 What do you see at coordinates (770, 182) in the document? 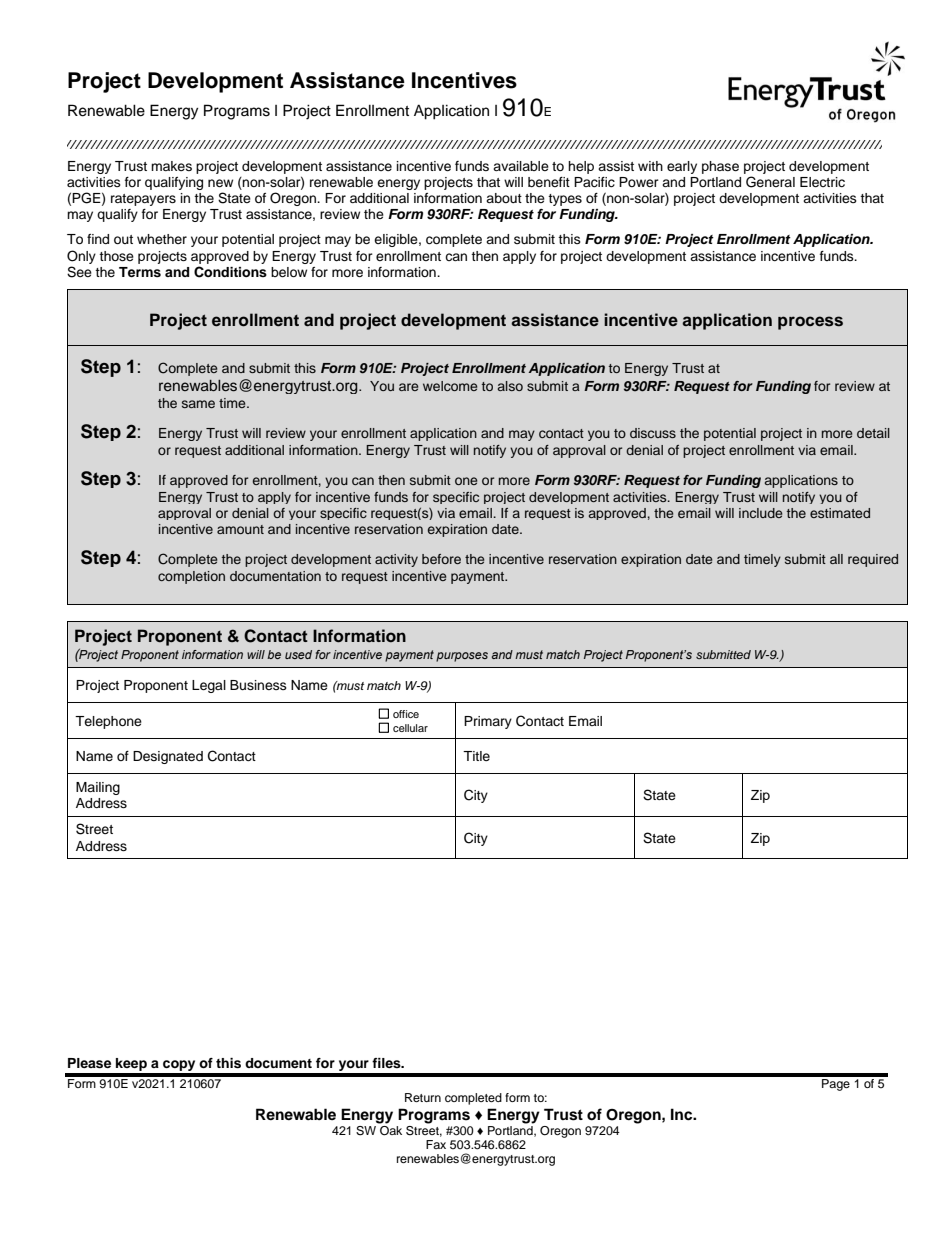
I see `General` at bounding box center [770, 182].
